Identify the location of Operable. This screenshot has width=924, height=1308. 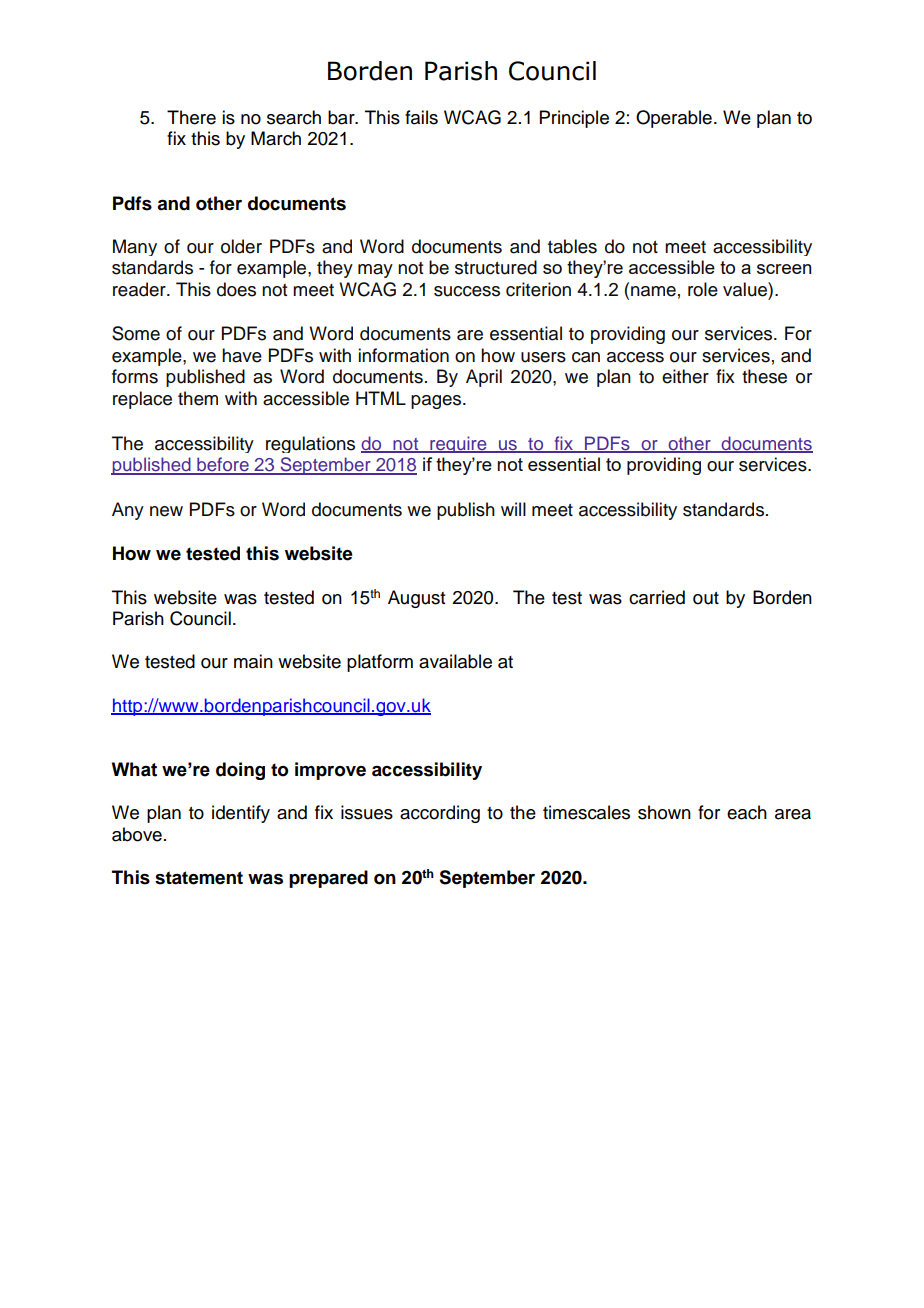
(674, 119).
